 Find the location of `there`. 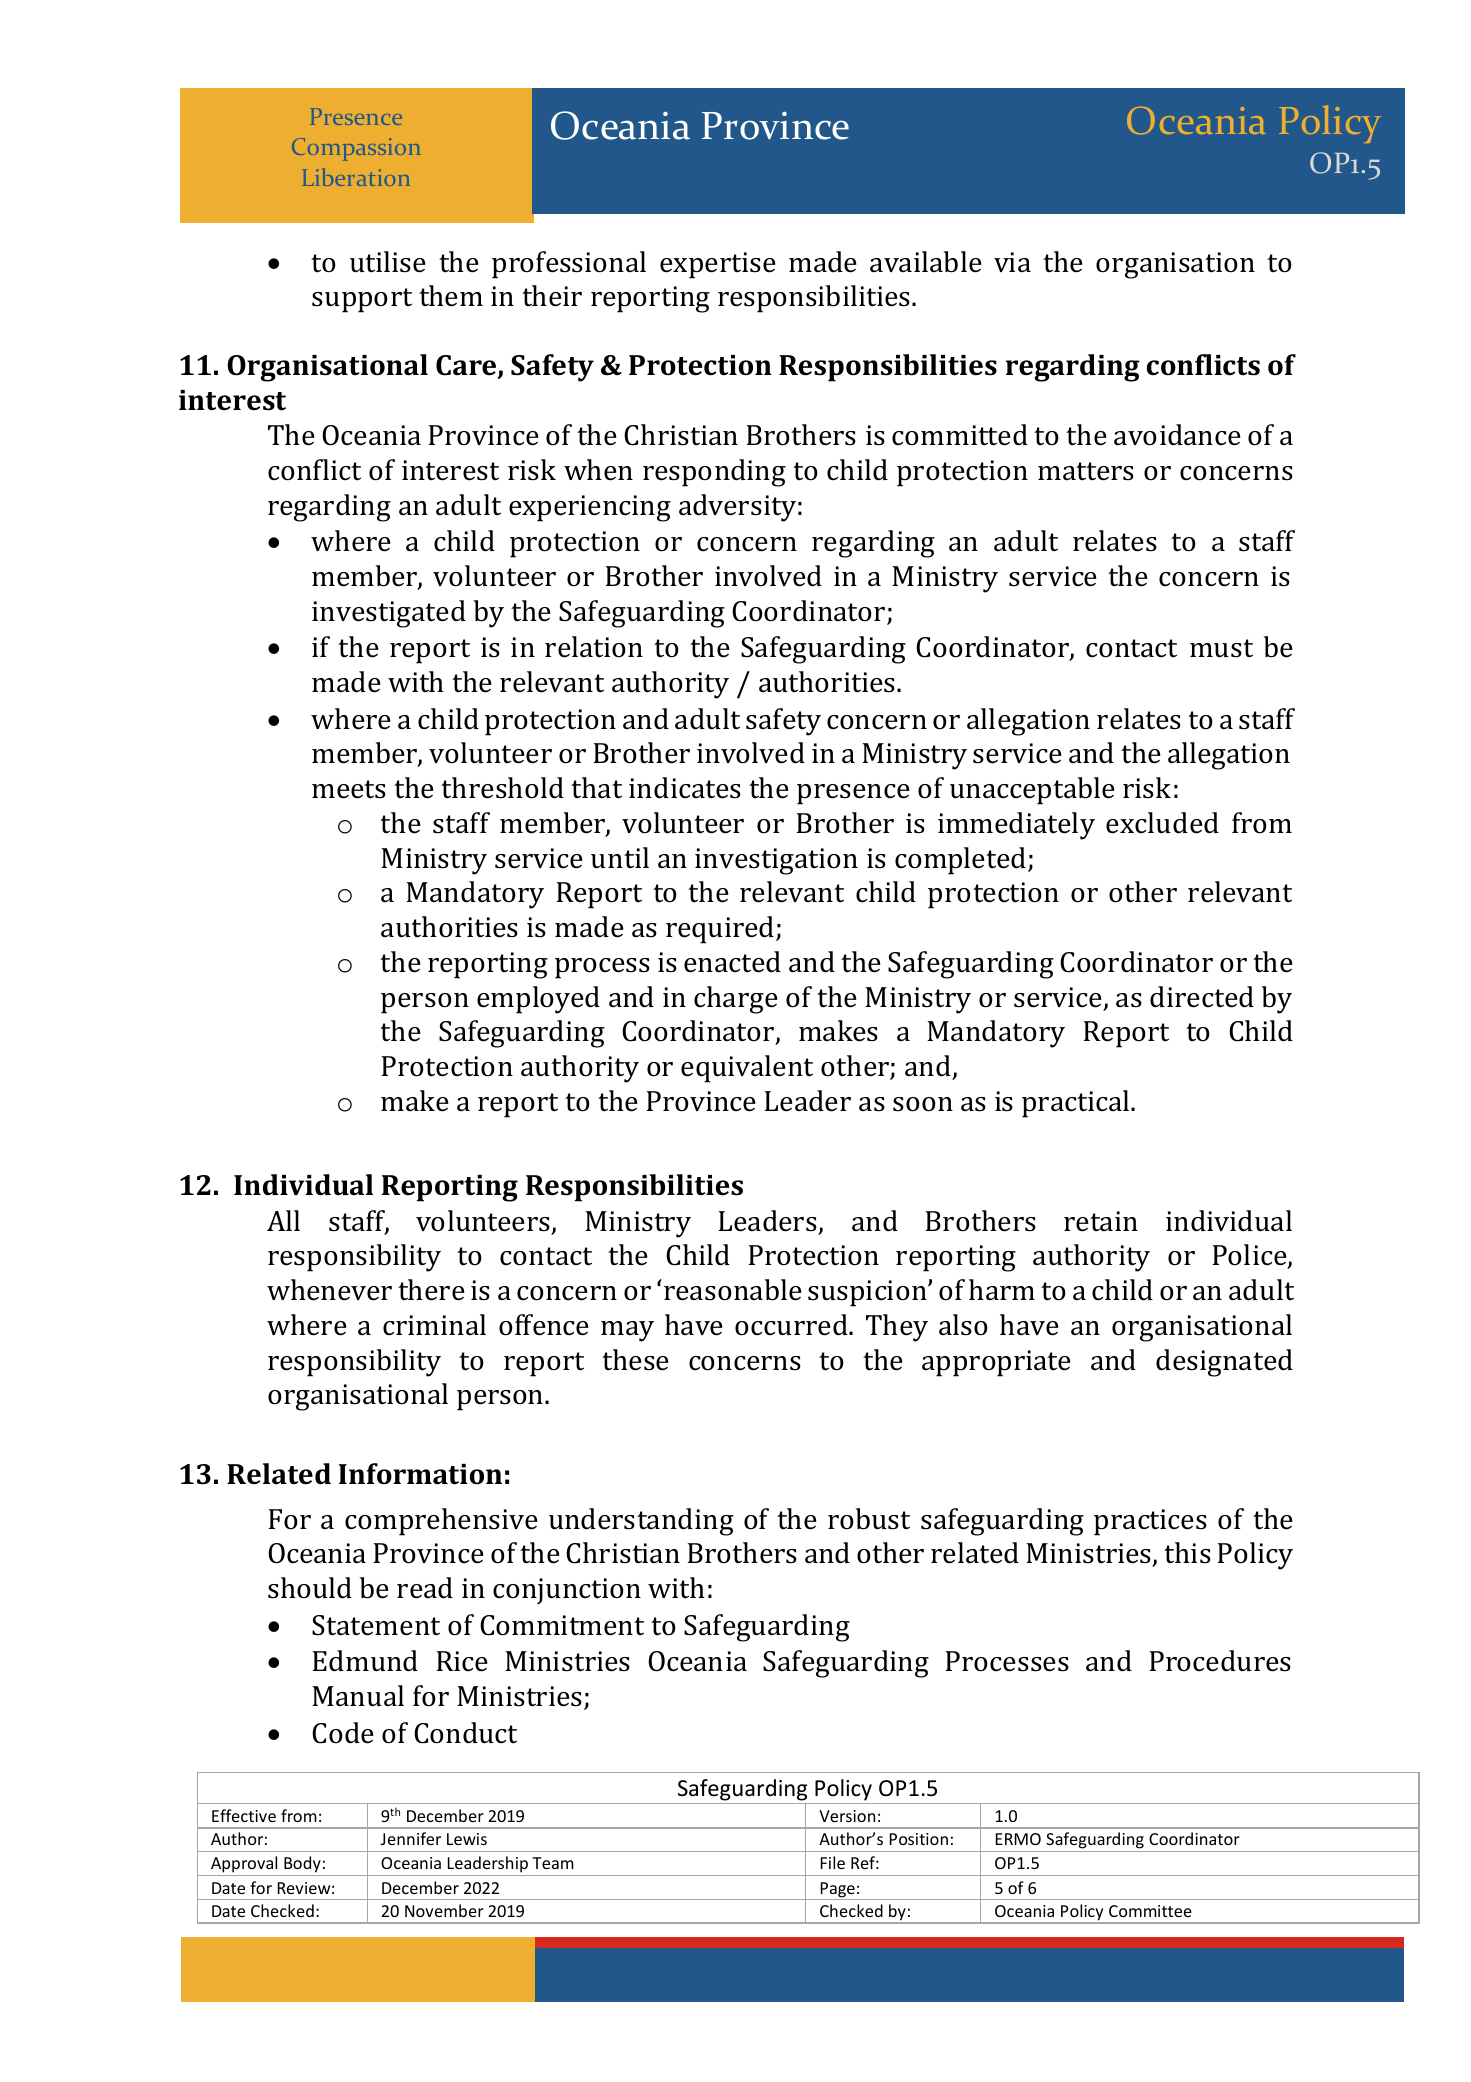

there is located at coordinates (431, 1290).
